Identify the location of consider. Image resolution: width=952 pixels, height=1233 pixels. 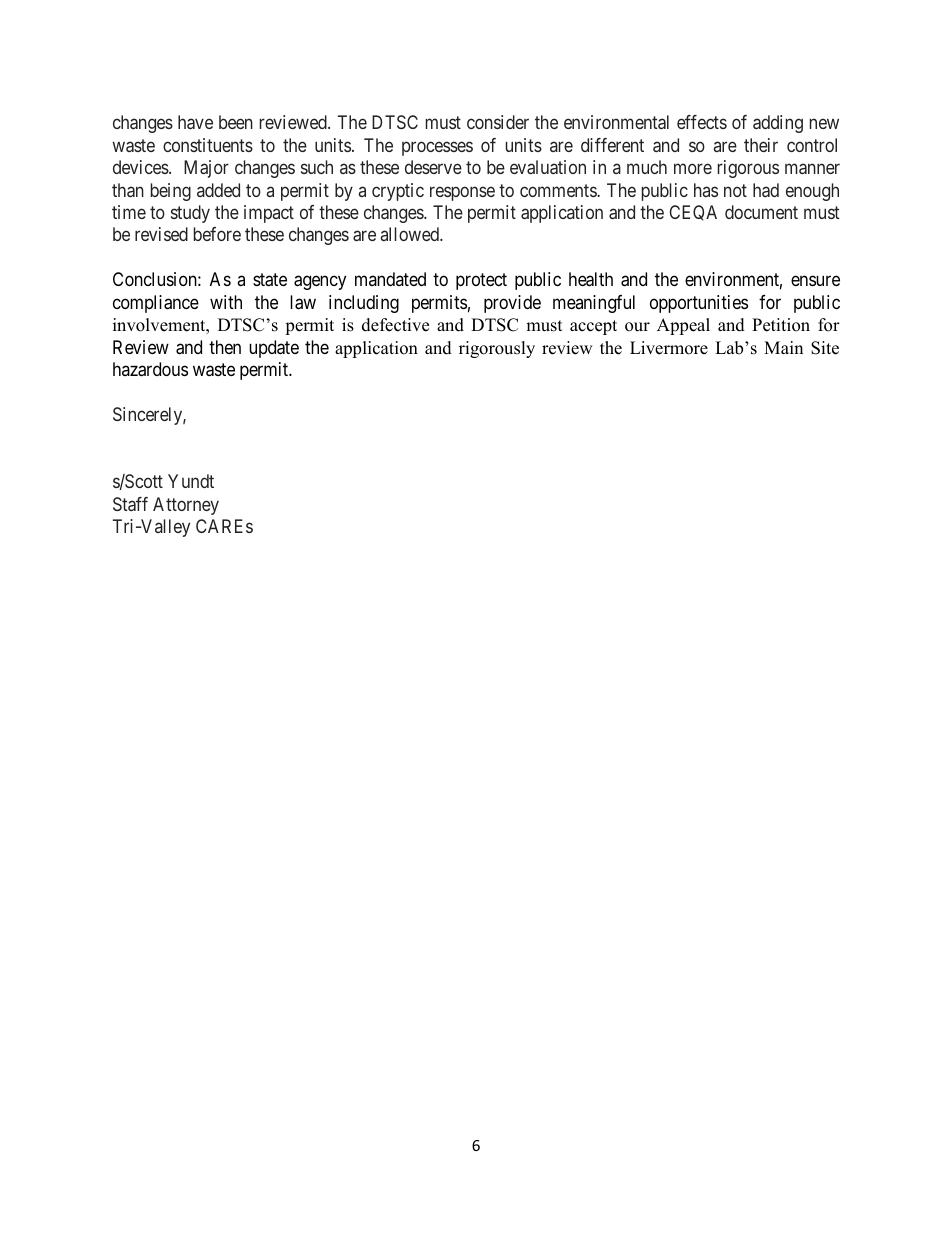
(498, 122).
